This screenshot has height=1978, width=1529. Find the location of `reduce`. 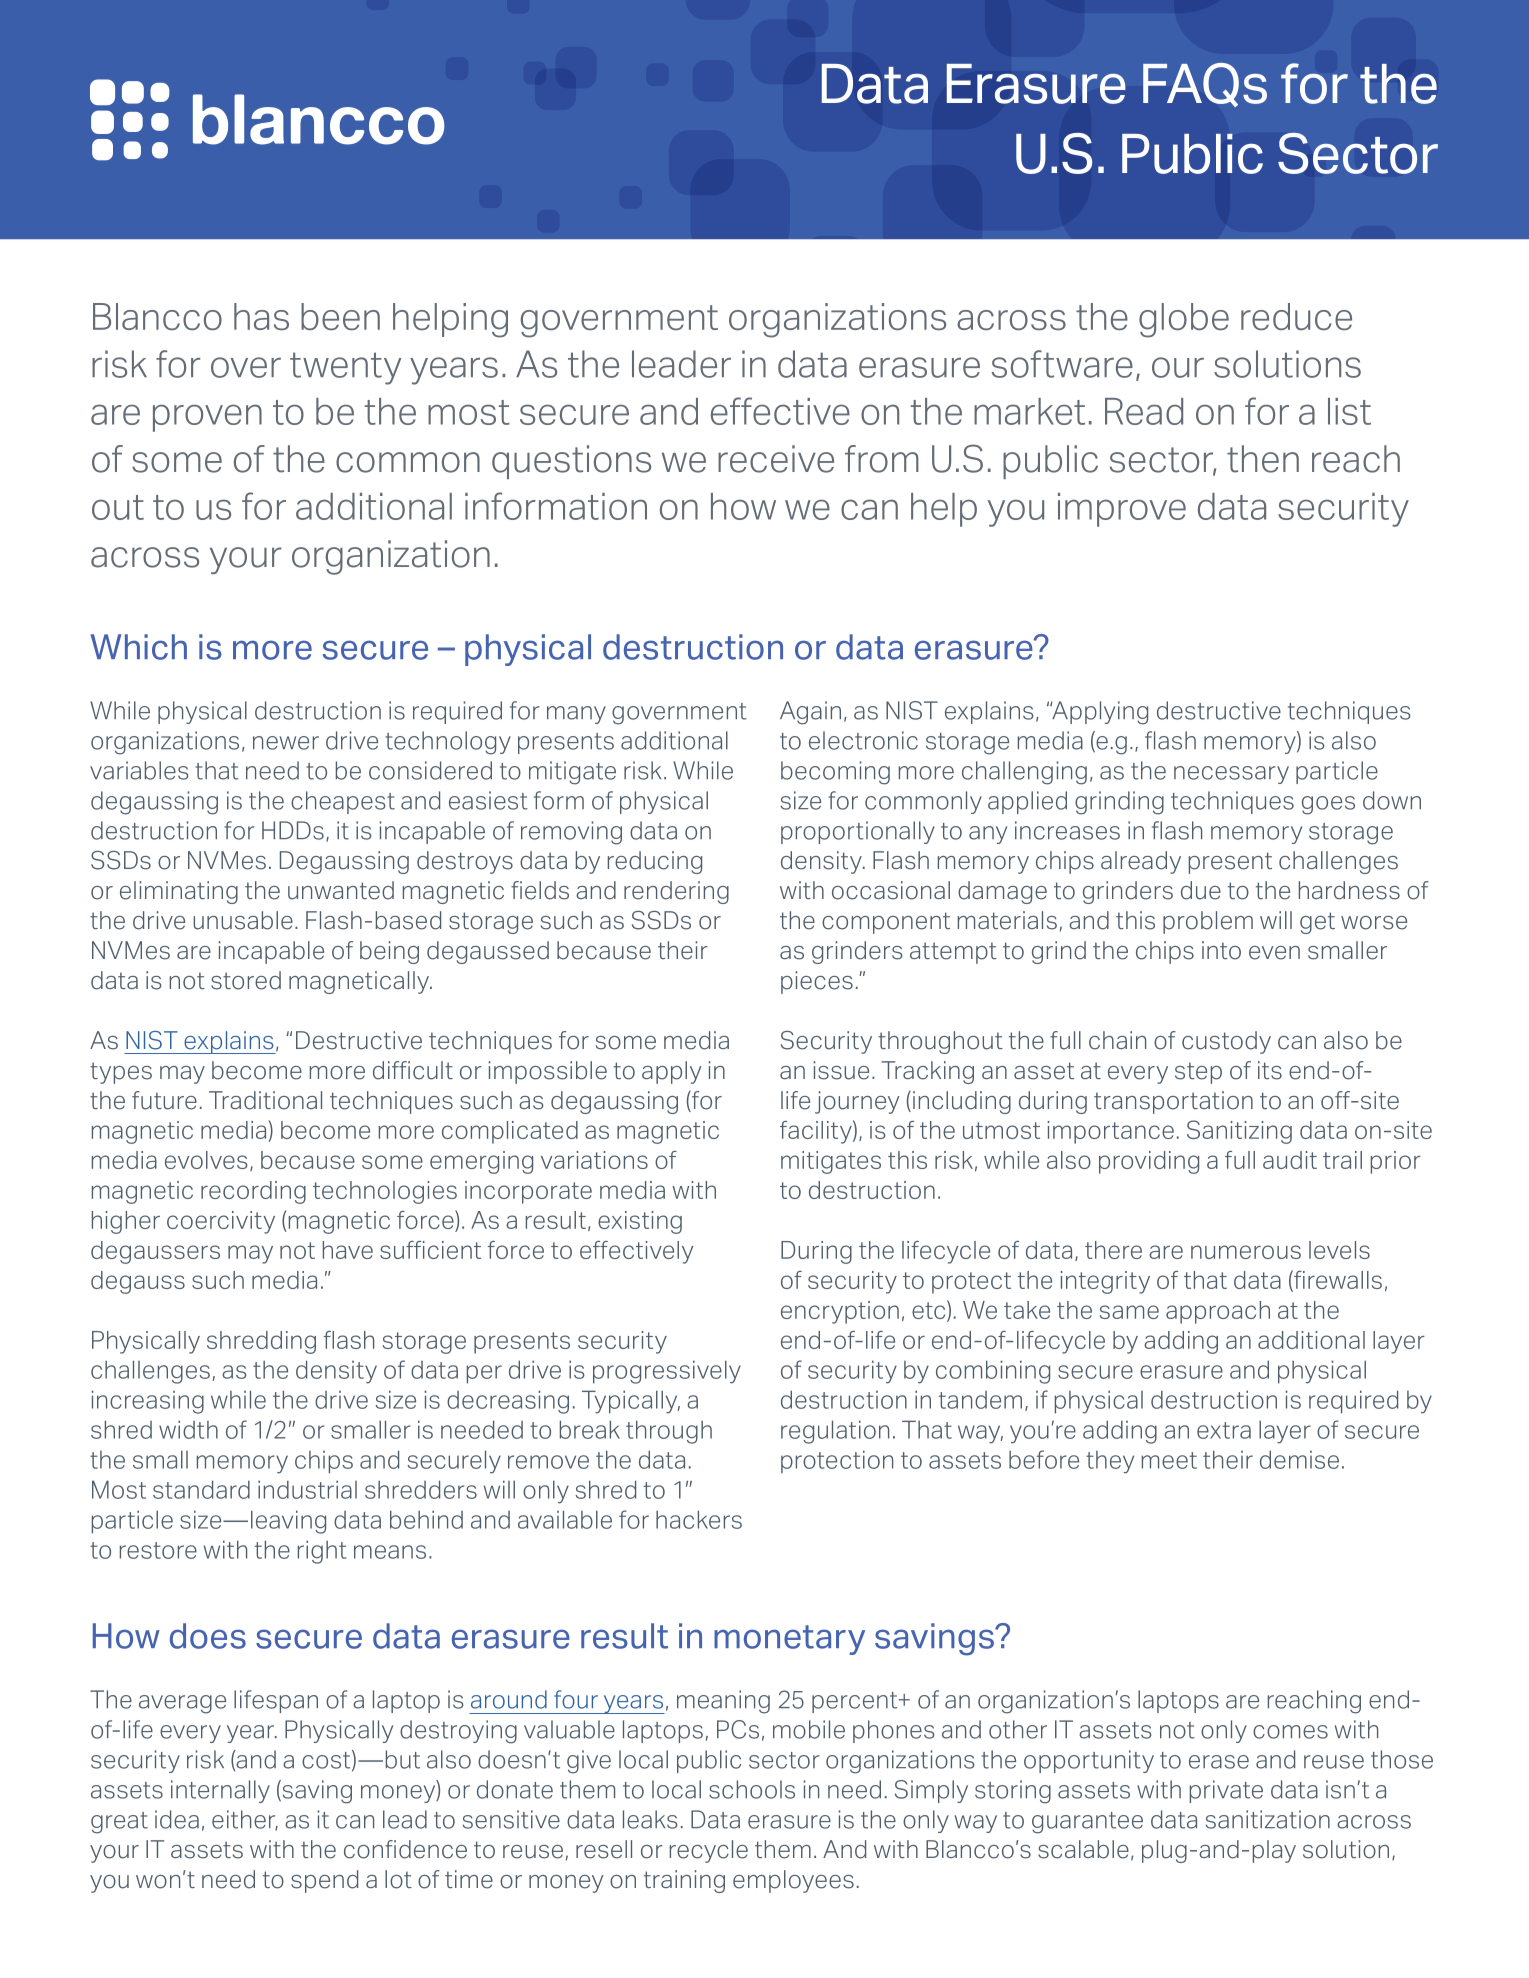

reduce is located at coordinates (1296, 316).
